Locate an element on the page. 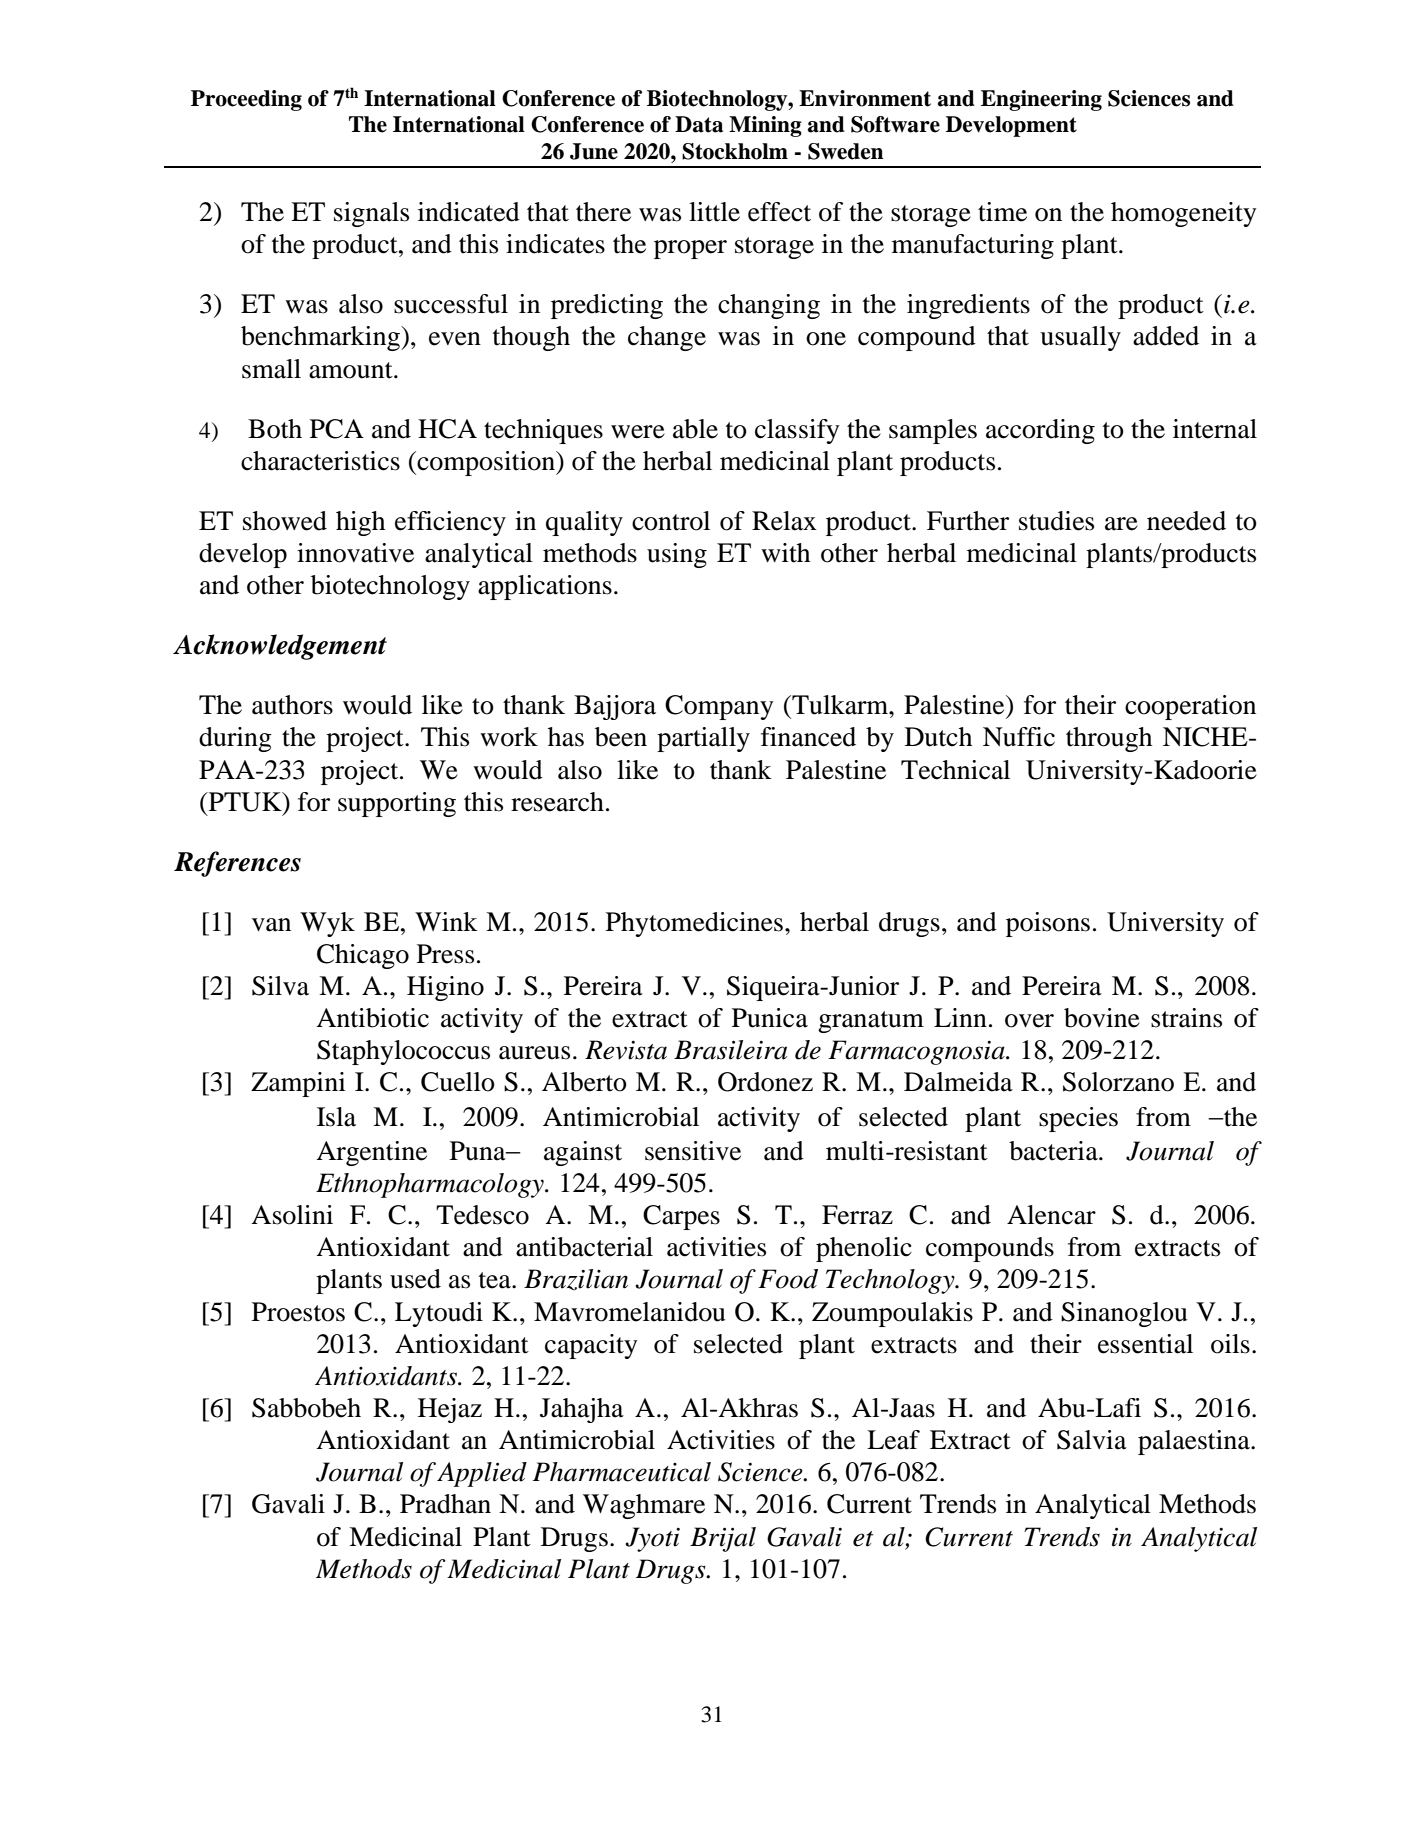 The image size is (1425, 1844). species is located at coordinates (1078, 1119).
